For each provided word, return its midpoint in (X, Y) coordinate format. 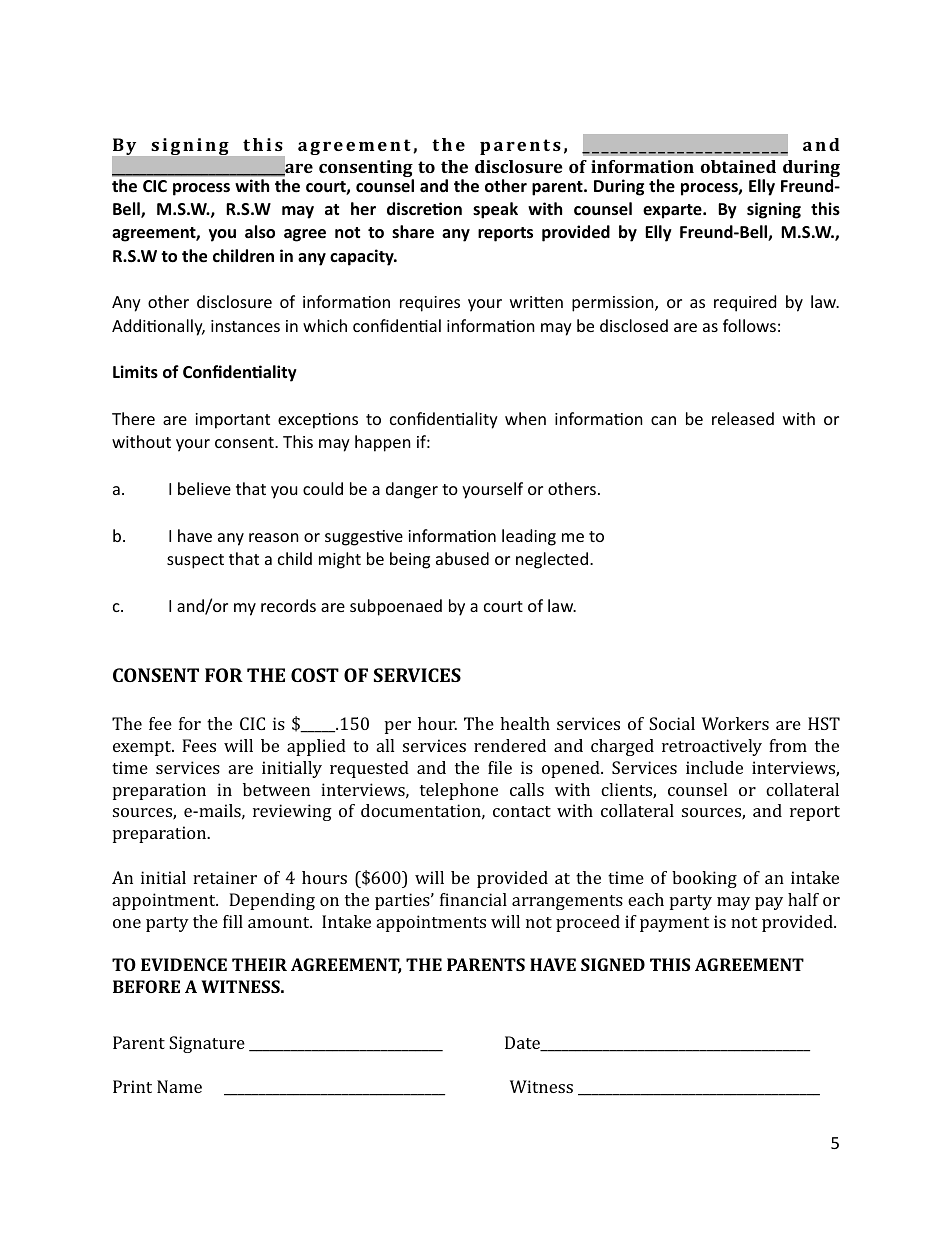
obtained (738, 166)
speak (495, 210)
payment (674, 924)
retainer (225, 877)
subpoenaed (396, 607)
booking (704, 879)
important (232, 421)
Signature (207, 1044)
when (525, 418)
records (288, 605)
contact (522, 811)
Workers (735, 723)
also (260, 232)
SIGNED (613, 964)
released (743, 418)
